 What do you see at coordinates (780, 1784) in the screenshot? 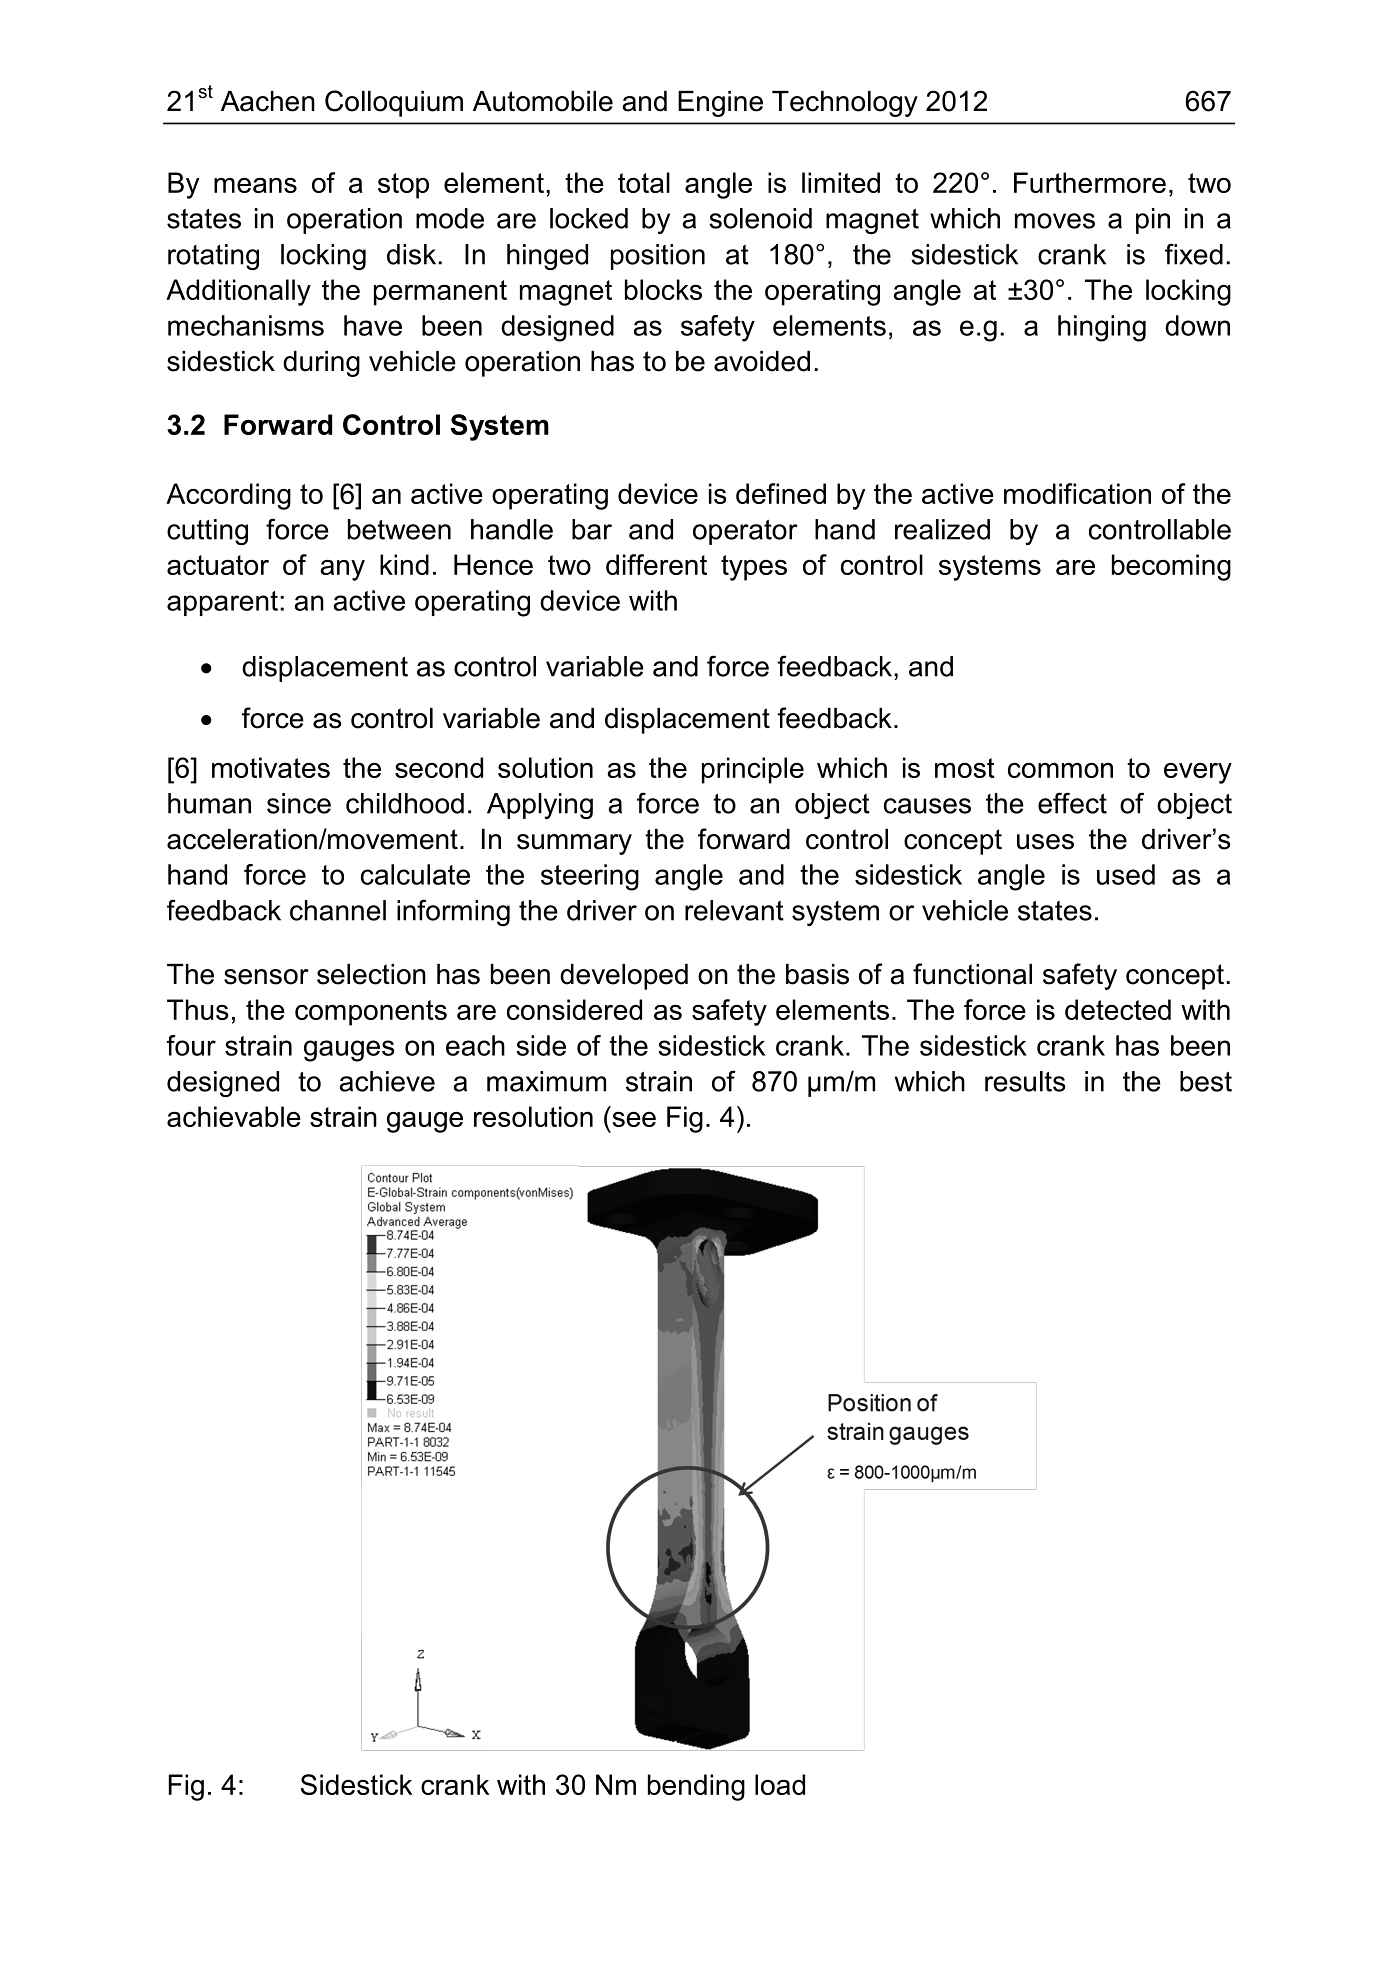
I see `load` at bounding box center [780, 1784].
